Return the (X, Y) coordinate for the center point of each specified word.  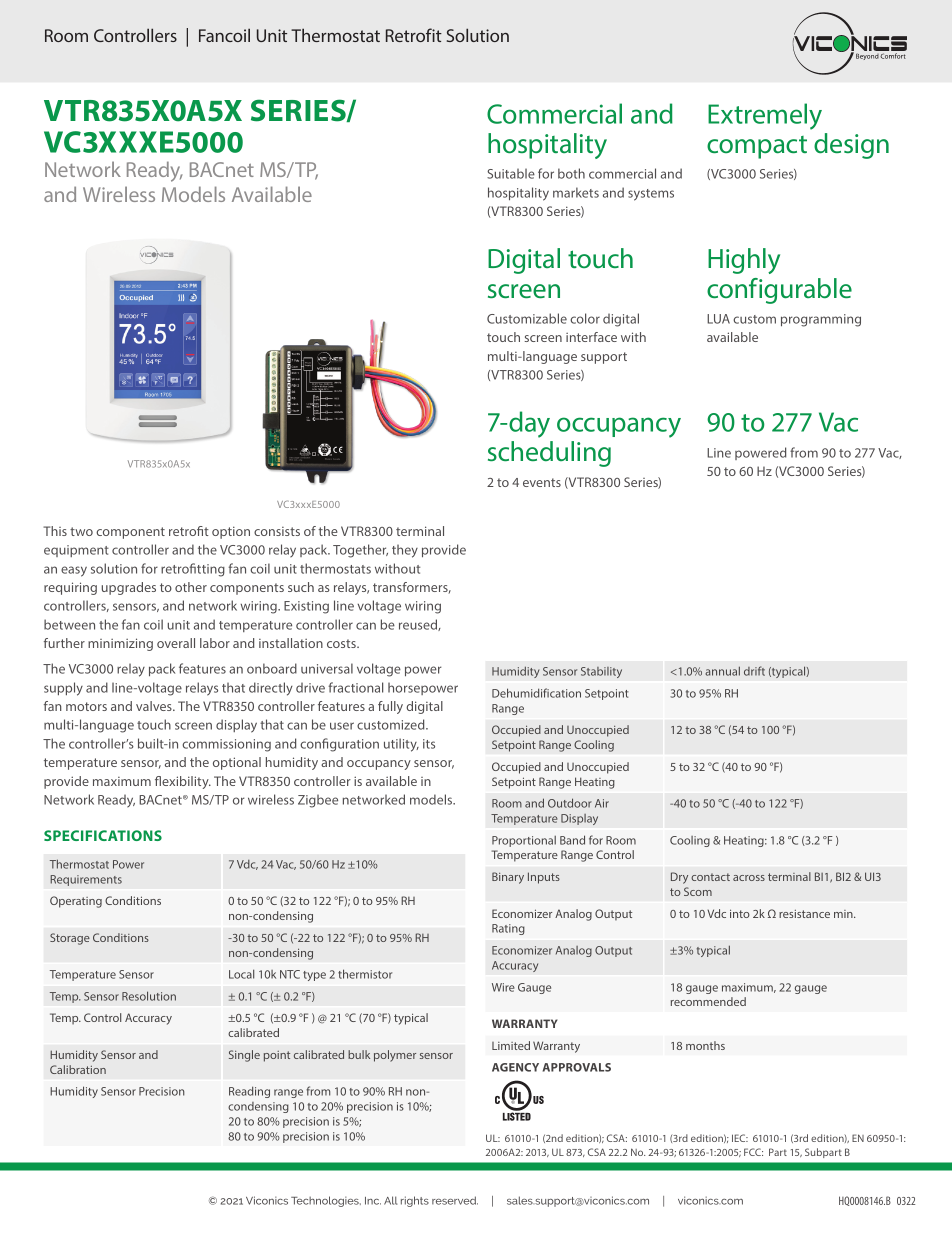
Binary (508, 878)
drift (754, 671)
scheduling (549, 454)
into (740, 913)
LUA (718, 319)
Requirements (86, 880)
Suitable (511, 173)
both (571, 173)
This (55, 531)
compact (757, 147)
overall (176, 643)
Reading (249, 1092)
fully (390, 707)
